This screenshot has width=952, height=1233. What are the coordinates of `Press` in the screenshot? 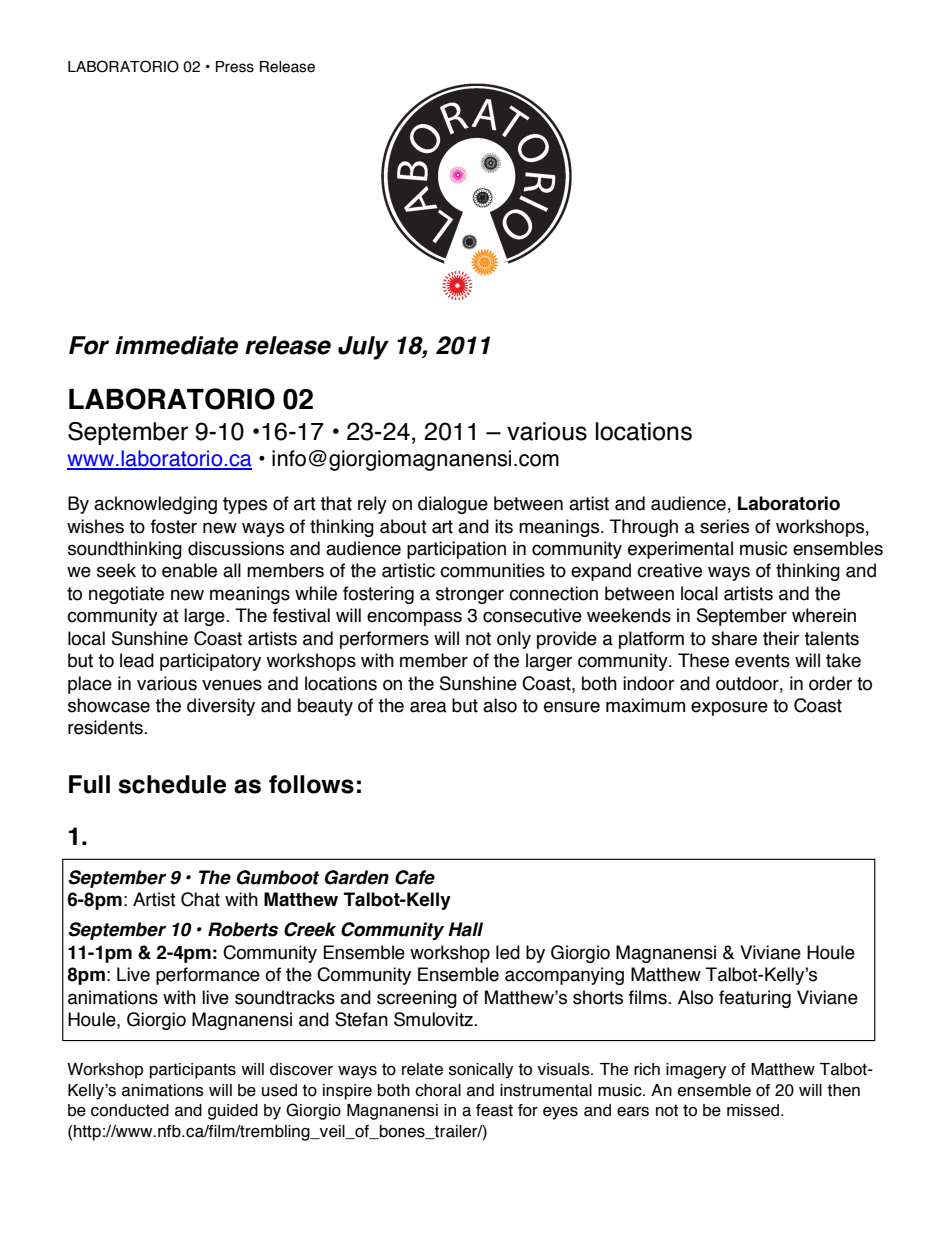 It's located at (235, 67).
